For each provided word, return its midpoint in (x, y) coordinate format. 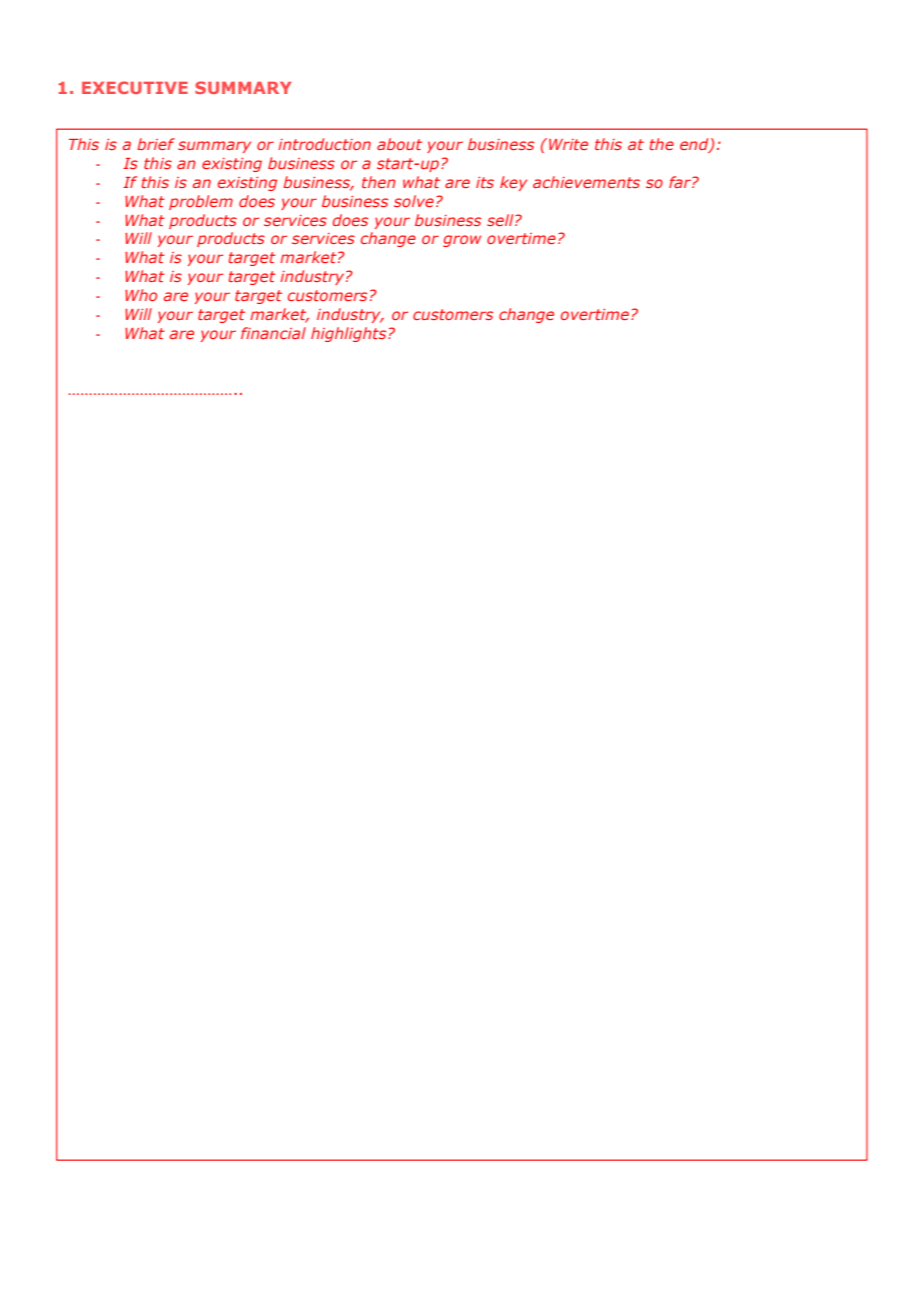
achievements (586, 182)
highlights (350, 334)
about (399, 144)
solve (414, 201)
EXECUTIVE (135, 87)
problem (201, 202)
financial (273, 333)
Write (568, 144)
